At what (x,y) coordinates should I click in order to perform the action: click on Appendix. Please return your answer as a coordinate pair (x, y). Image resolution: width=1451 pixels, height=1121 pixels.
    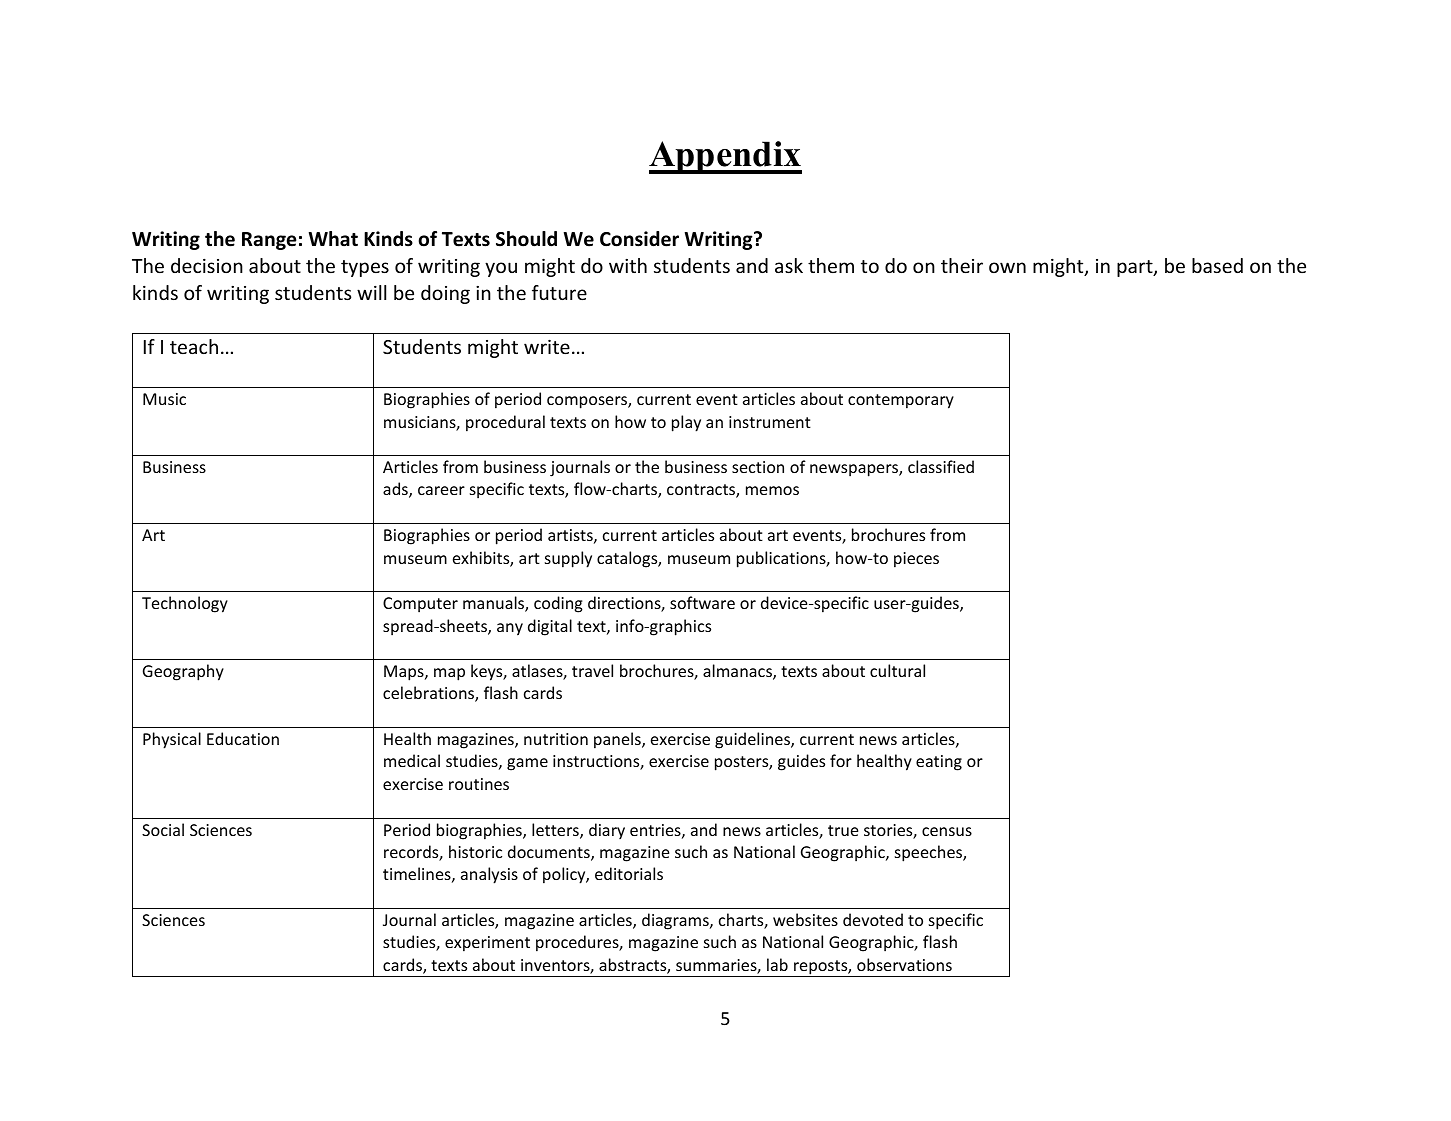
    Looking at the image, I should click on (725, 157).
